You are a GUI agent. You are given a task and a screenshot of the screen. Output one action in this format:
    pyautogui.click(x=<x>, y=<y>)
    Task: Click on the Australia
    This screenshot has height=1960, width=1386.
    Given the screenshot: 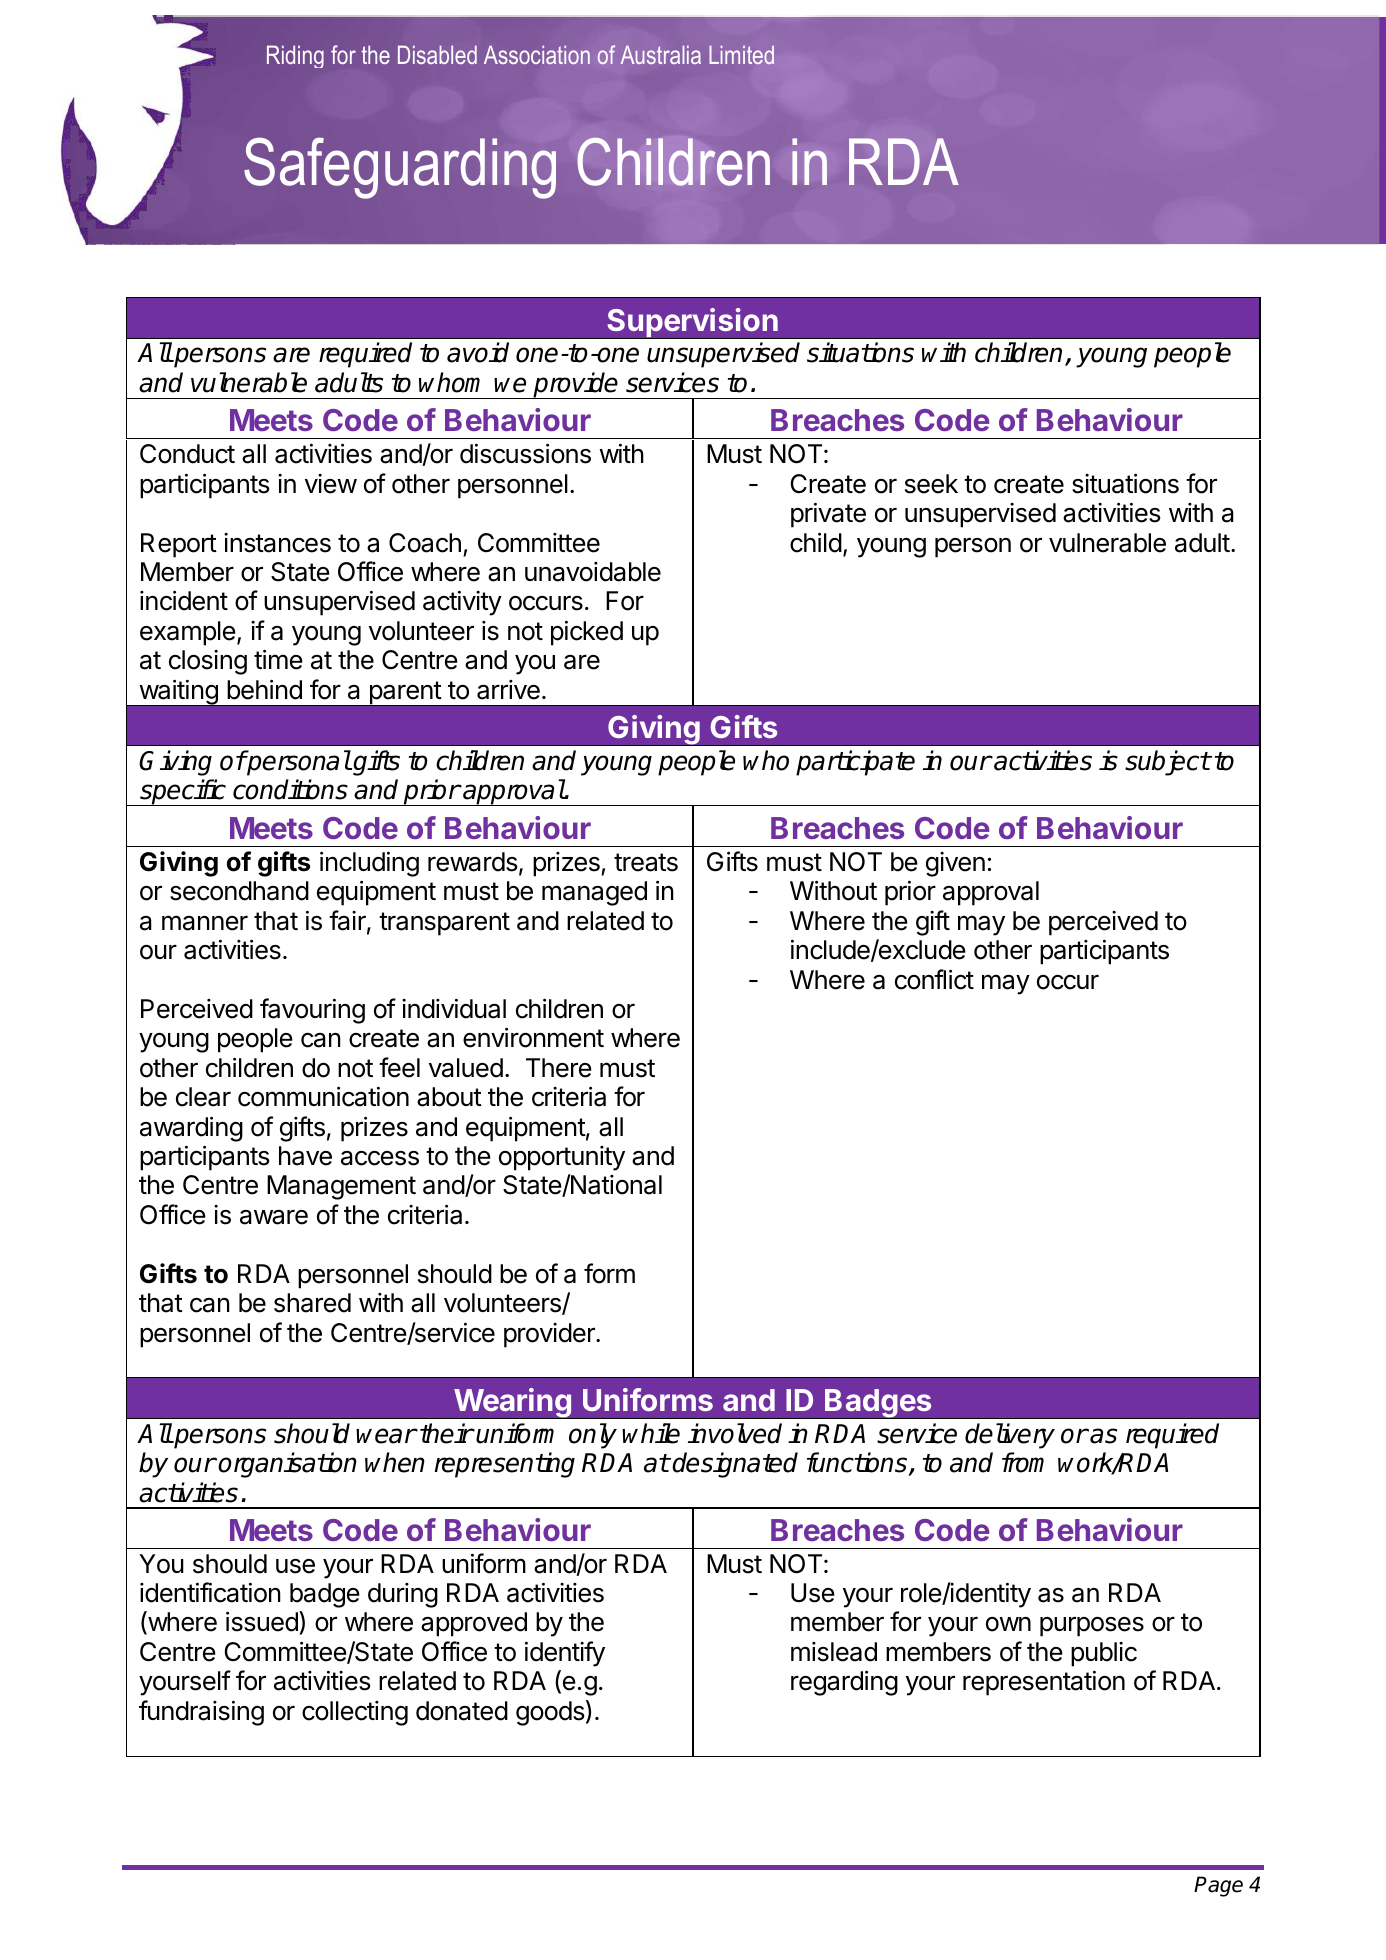 What is the action you would take?
    pyautogui.click(x=661, y=54)
